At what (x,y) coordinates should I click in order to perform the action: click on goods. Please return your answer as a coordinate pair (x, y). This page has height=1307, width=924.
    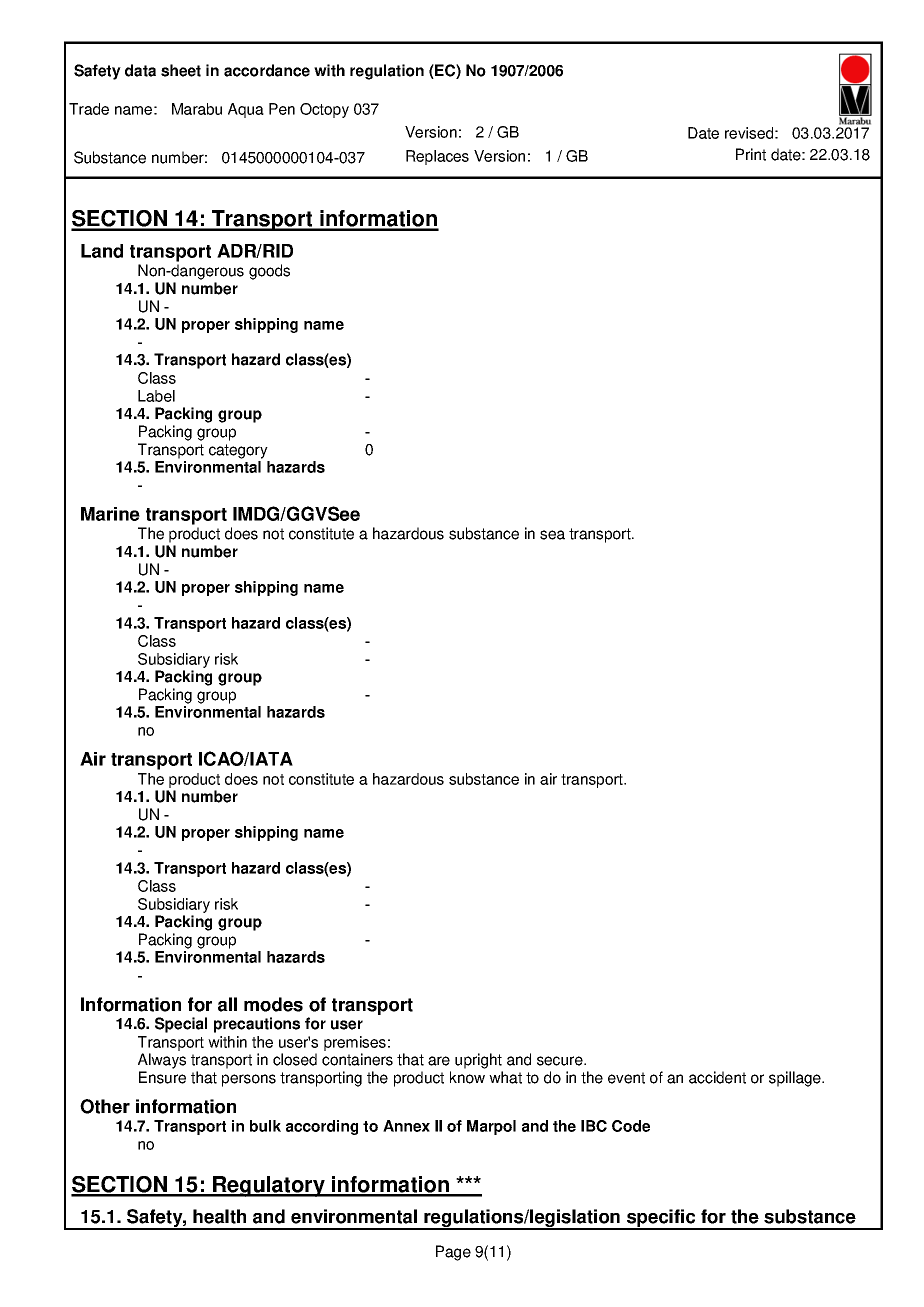
    Looking at the image, I should click on (269, 272).
